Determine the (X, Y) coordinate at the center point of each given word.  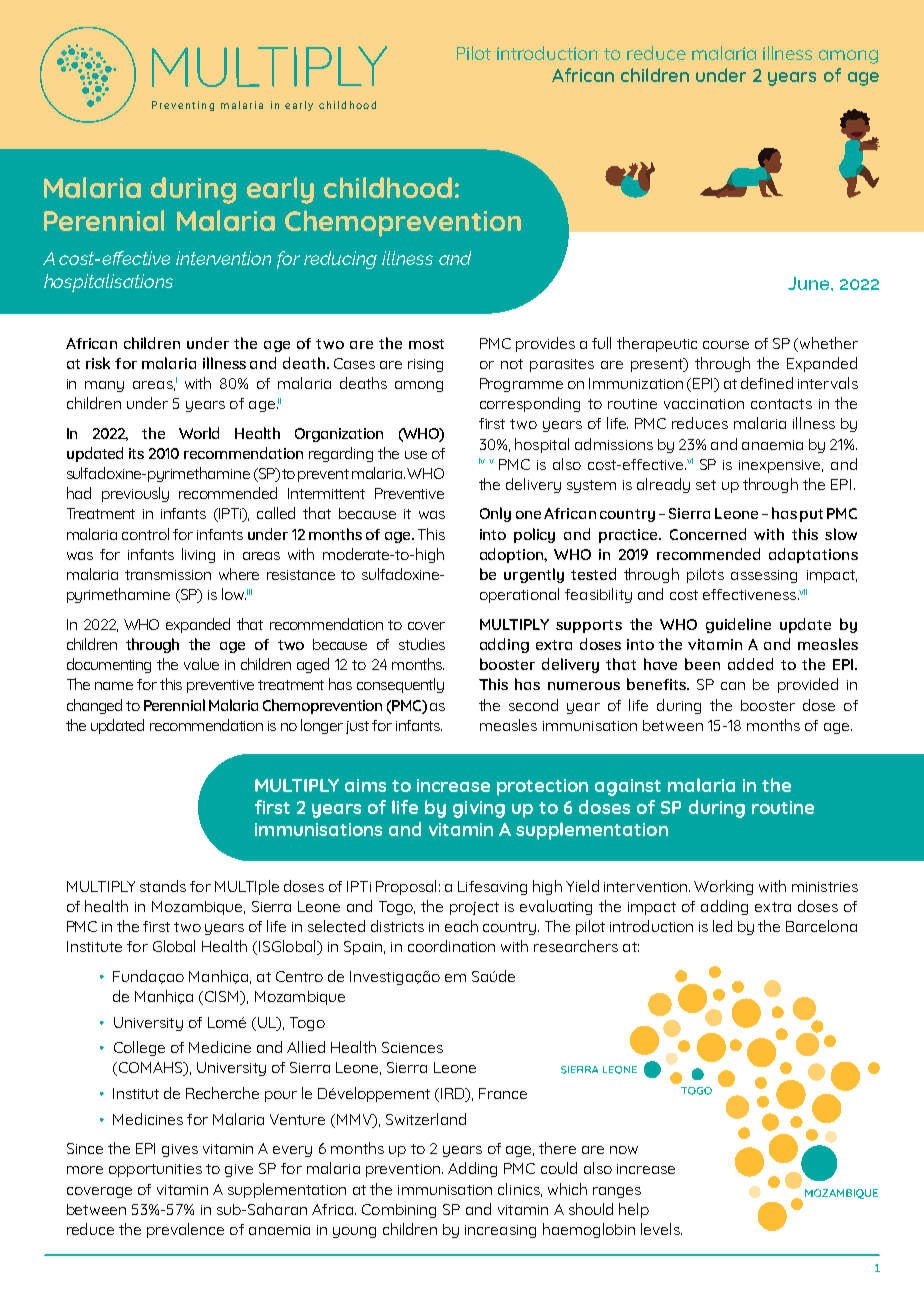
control (145, 534)
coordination (451, 946)
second (533, 705)
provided (808, 685)
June (810, 283)
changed (94, 706)
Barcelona (821, 926)
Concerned (708, 534)
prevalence (185, 1230)
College (139, 1048)
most (426, 344)
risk (98, 363)
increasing (500, 1231)
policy (534, 535)
